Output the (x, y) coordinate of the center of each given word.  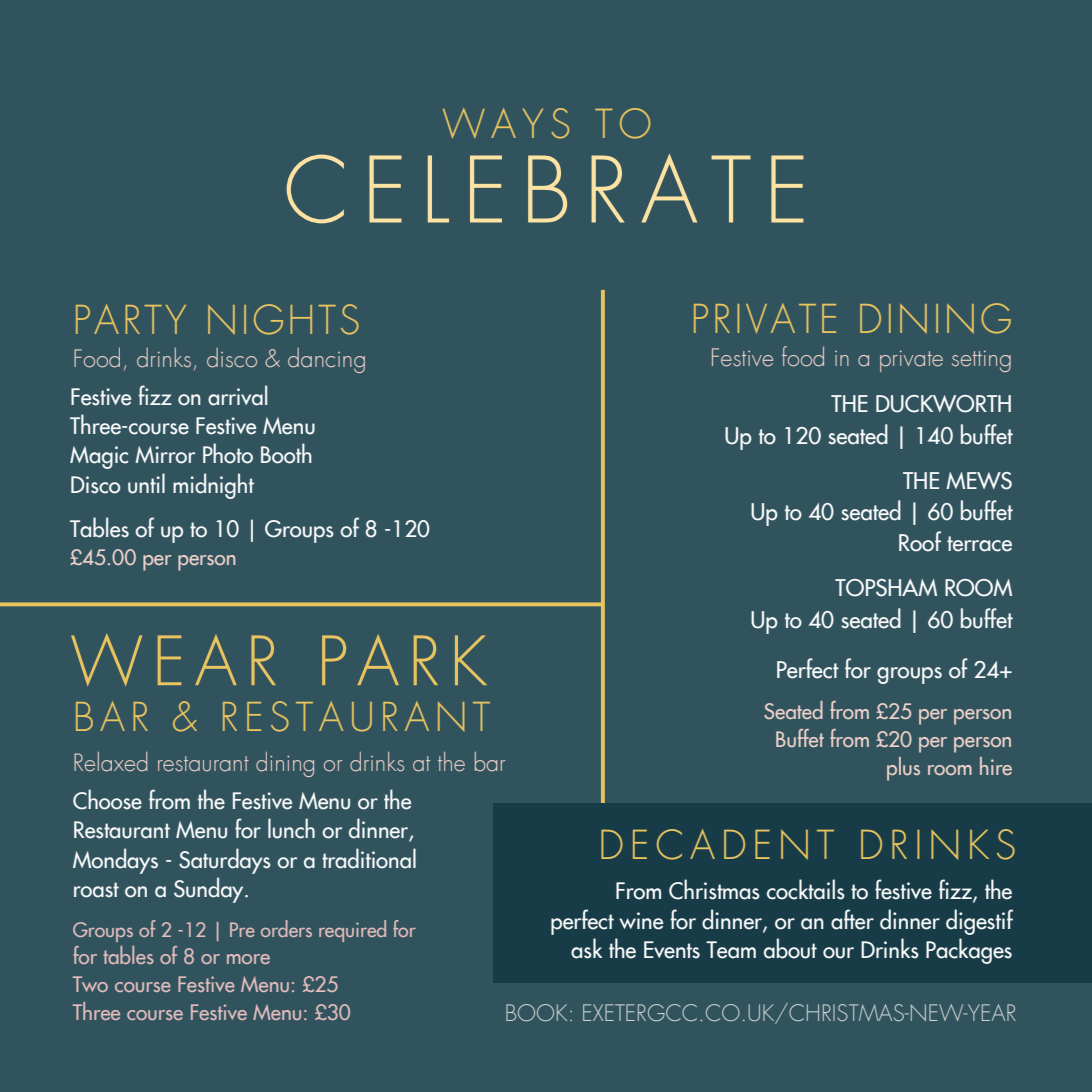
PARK (404, 660)
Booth (286, 453)
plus (903, 769)
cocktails (806, 889)
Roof (920, 541)
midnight (213, 486)
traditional (369, 858)
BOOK (536, 1012)
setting (981, 361)
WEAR (173, 660)
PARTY (131, 319)
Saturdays (225, 861)
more (248, 959)
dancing (326, 360)
